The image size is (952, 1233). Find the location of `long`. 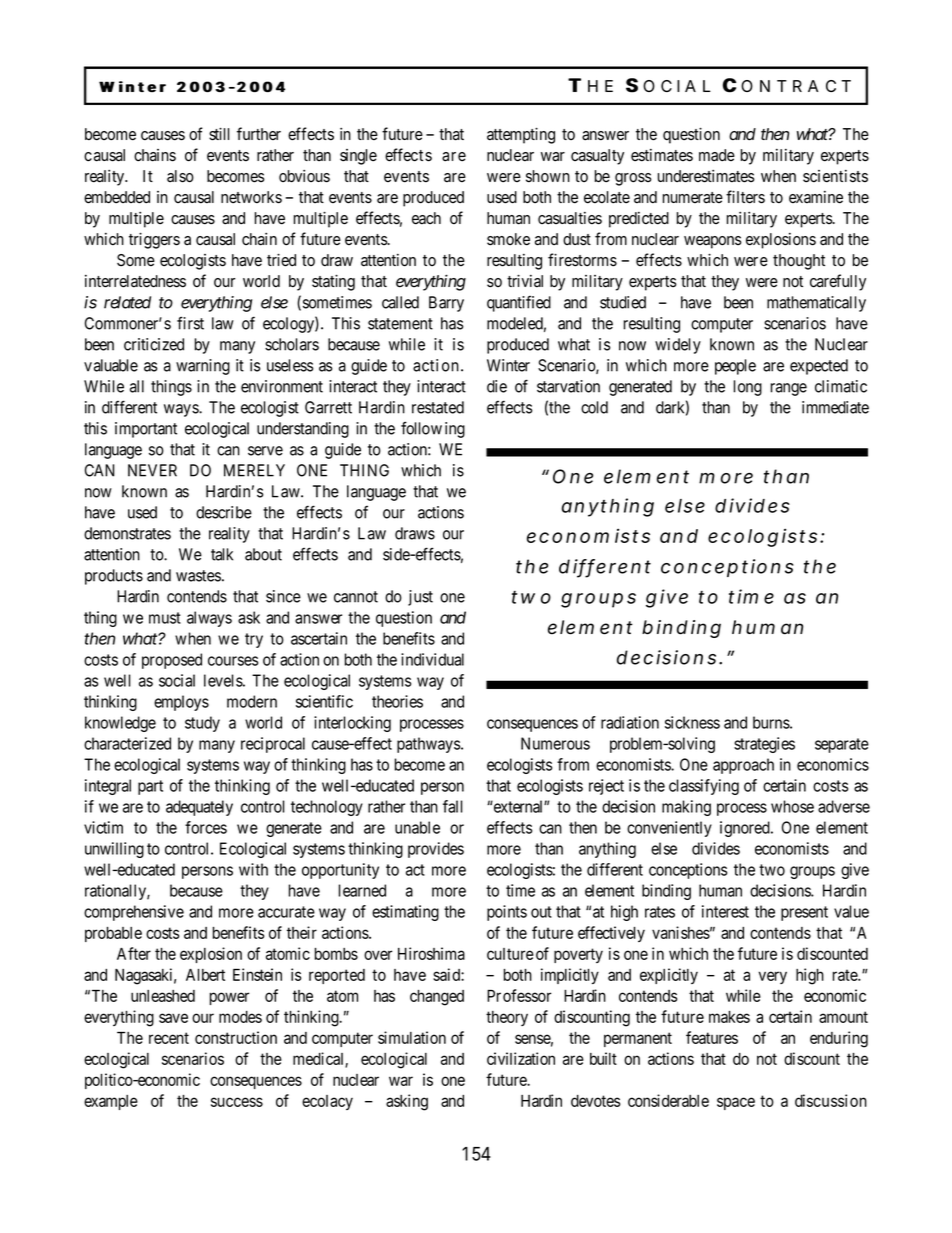

long is located at coordinates (748, 388).
